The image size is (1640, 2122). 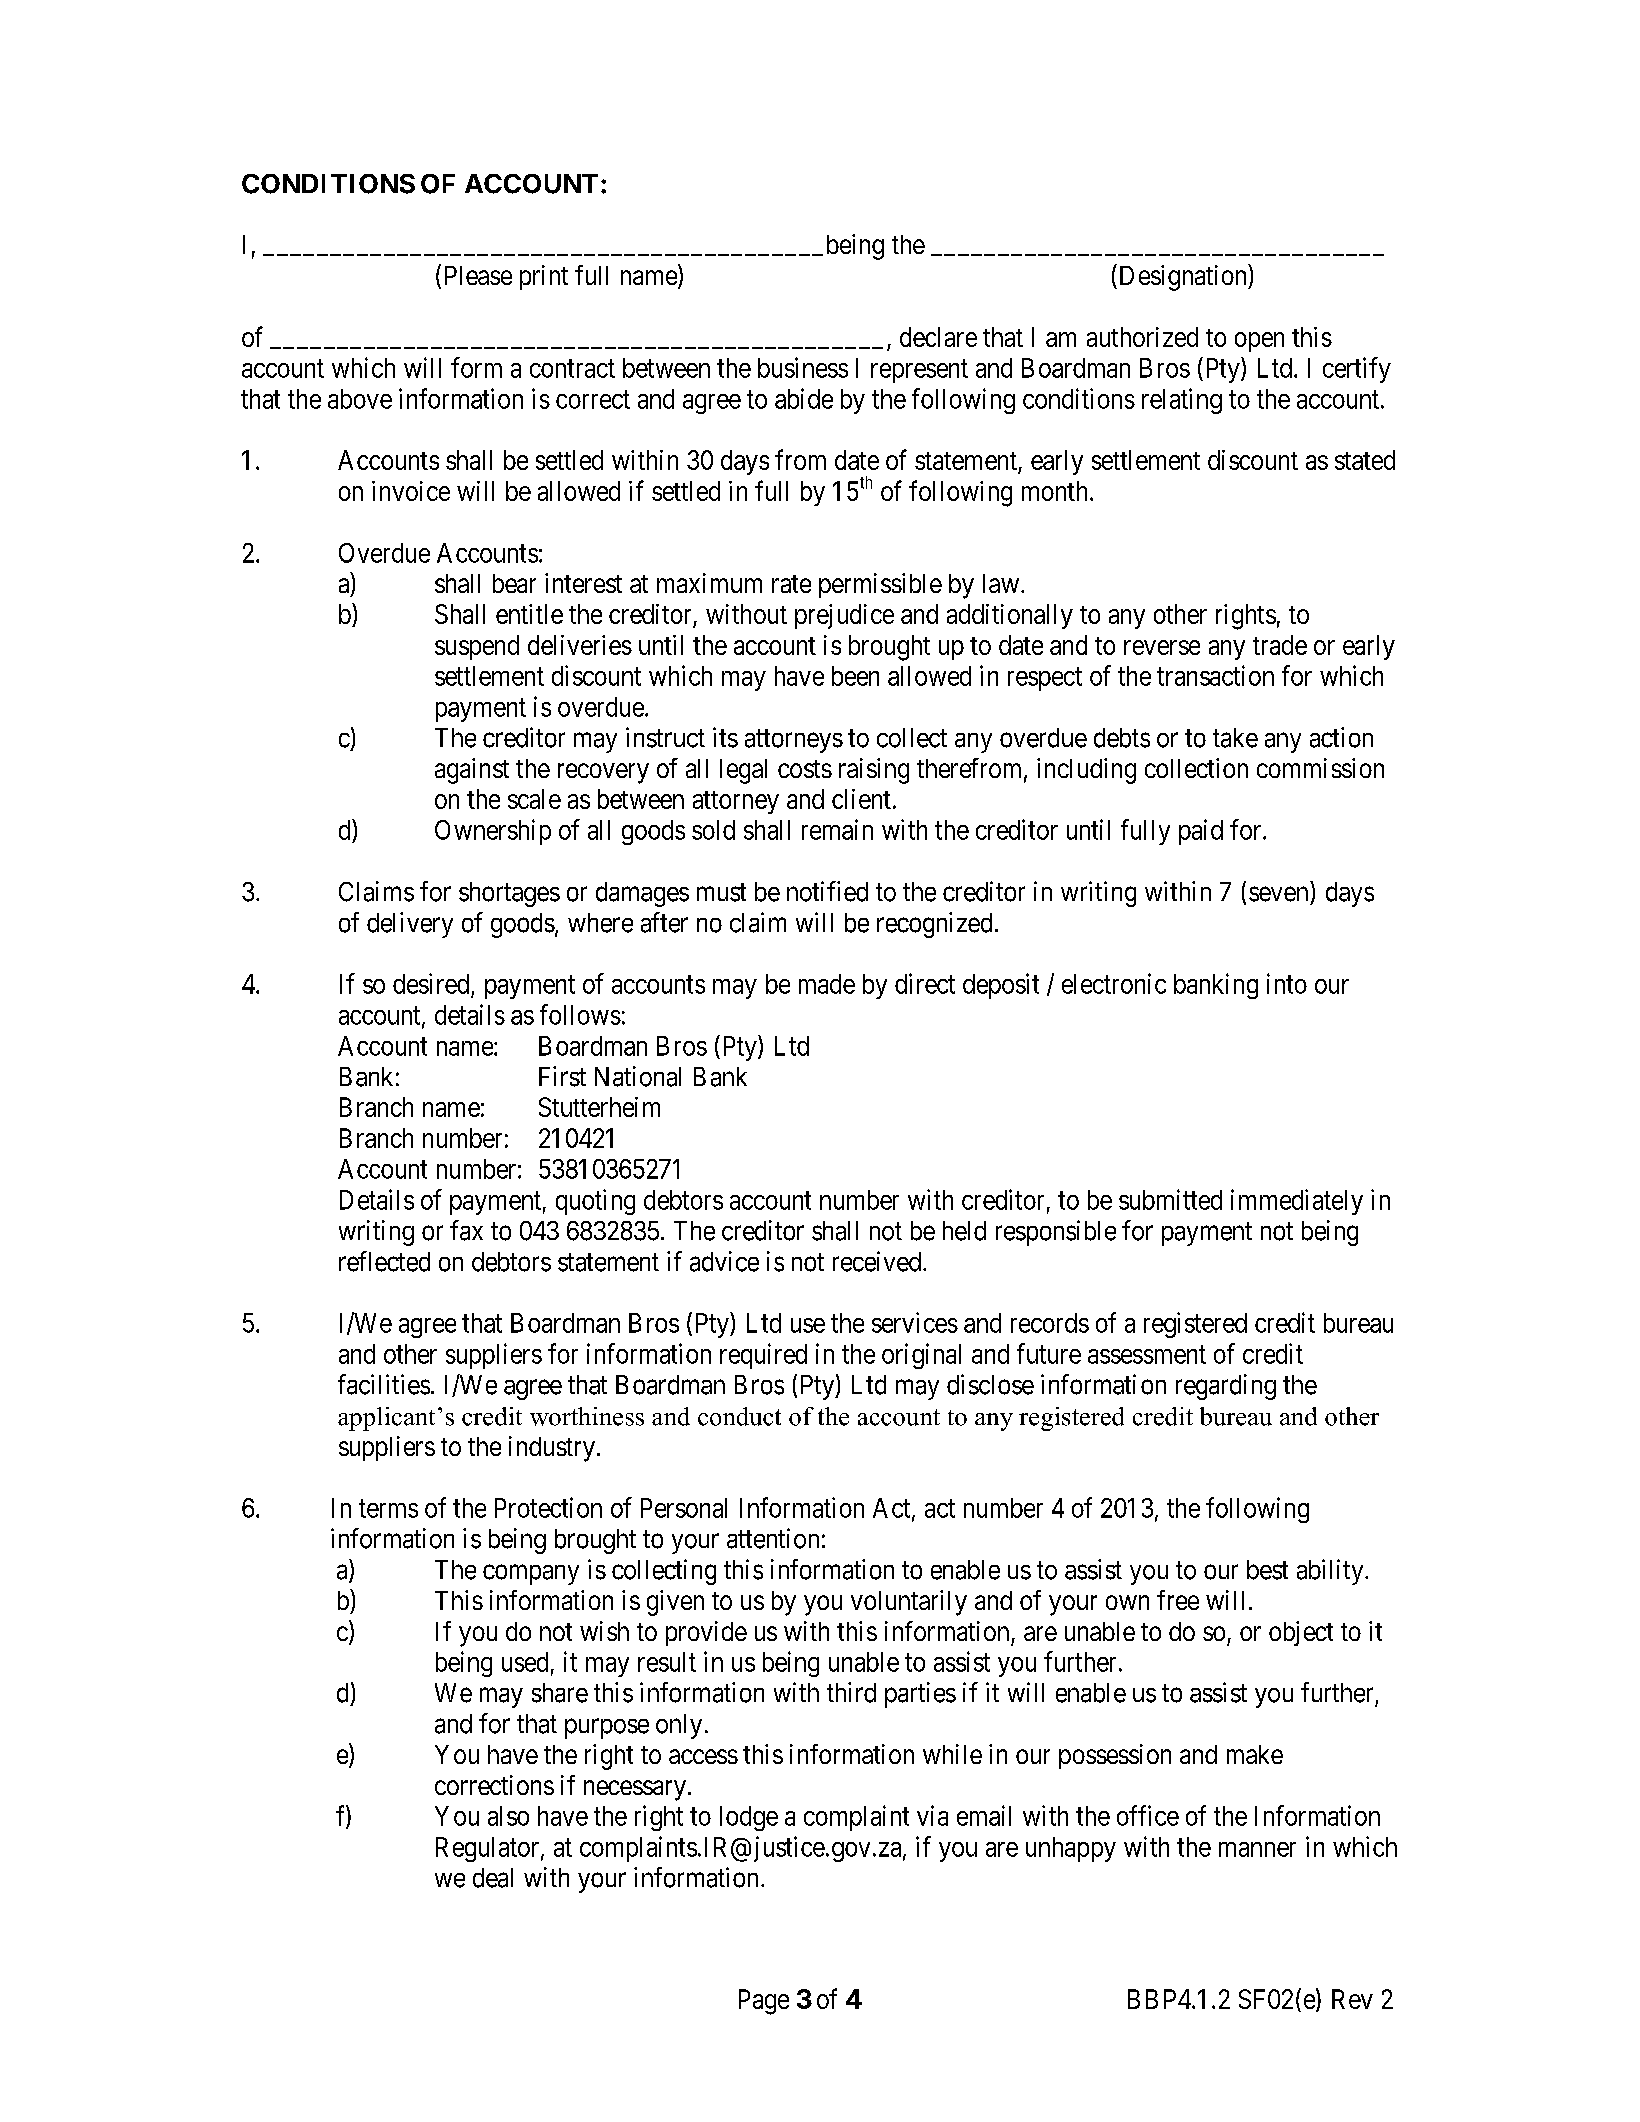 I want to click on take, so click(x=1235, y=738).
